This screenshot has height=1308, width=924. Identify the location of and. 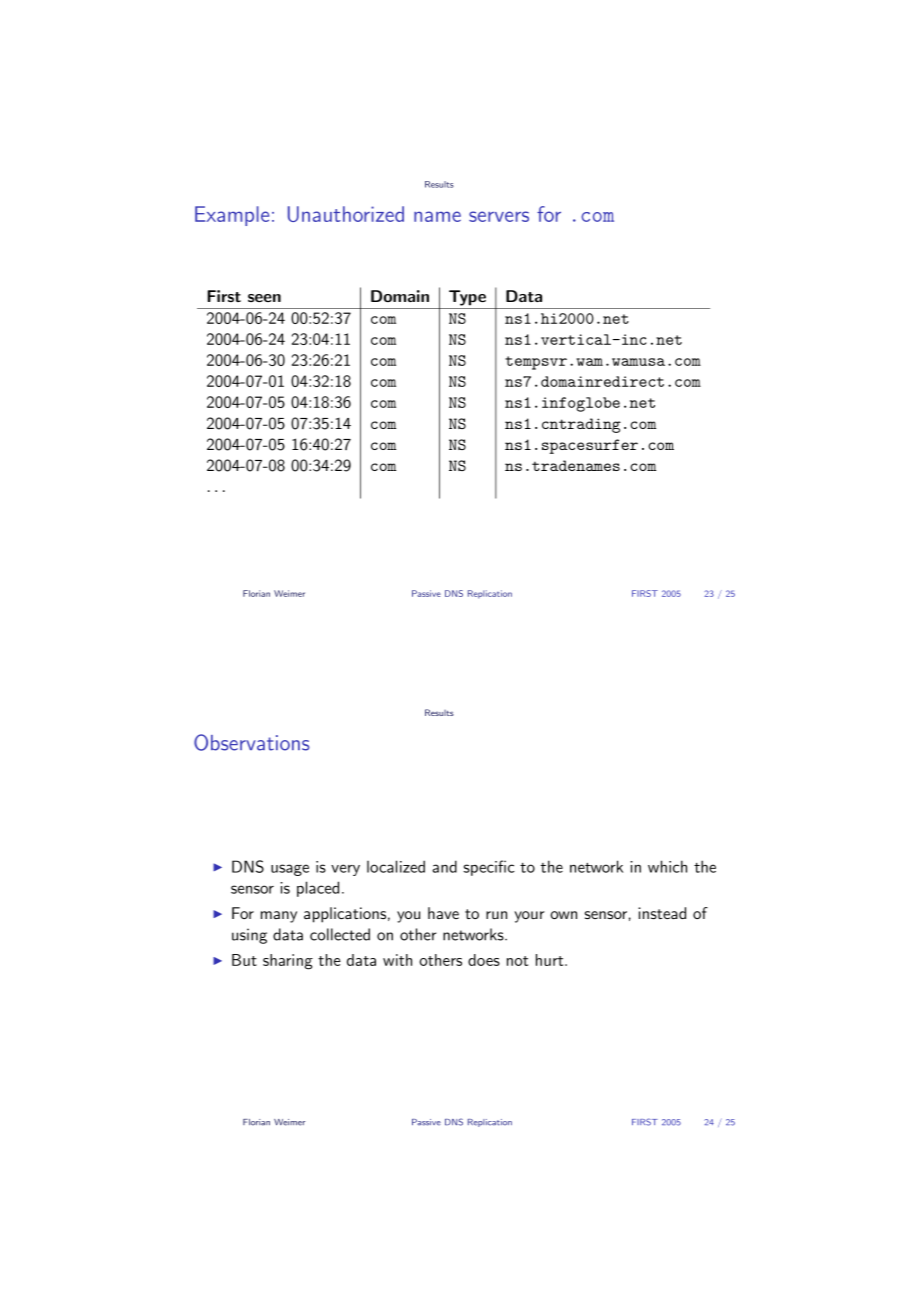
(444, 866).
